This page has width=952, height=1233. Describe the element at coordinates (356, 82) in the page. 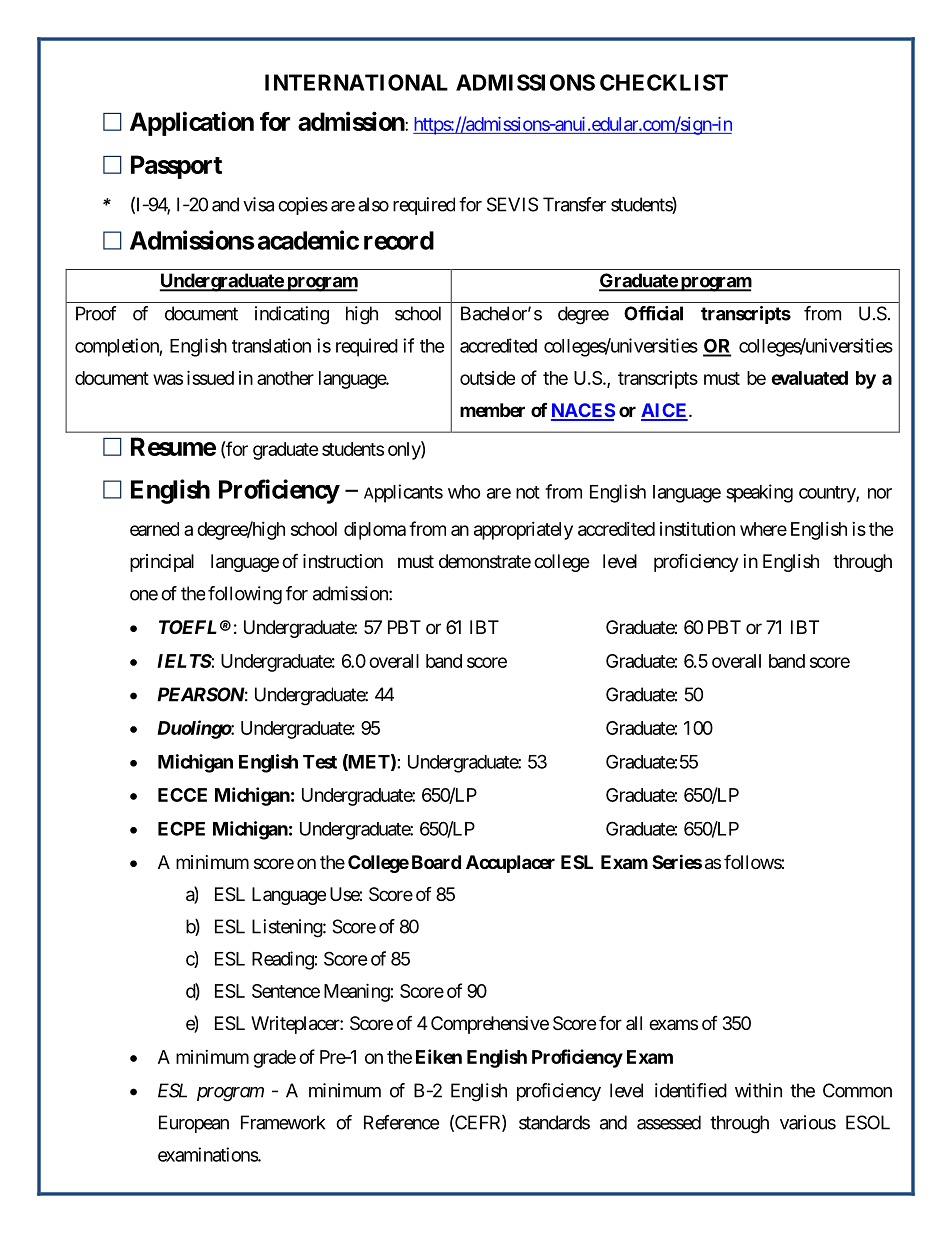

I see `INTERNATIONAL` at that location.
